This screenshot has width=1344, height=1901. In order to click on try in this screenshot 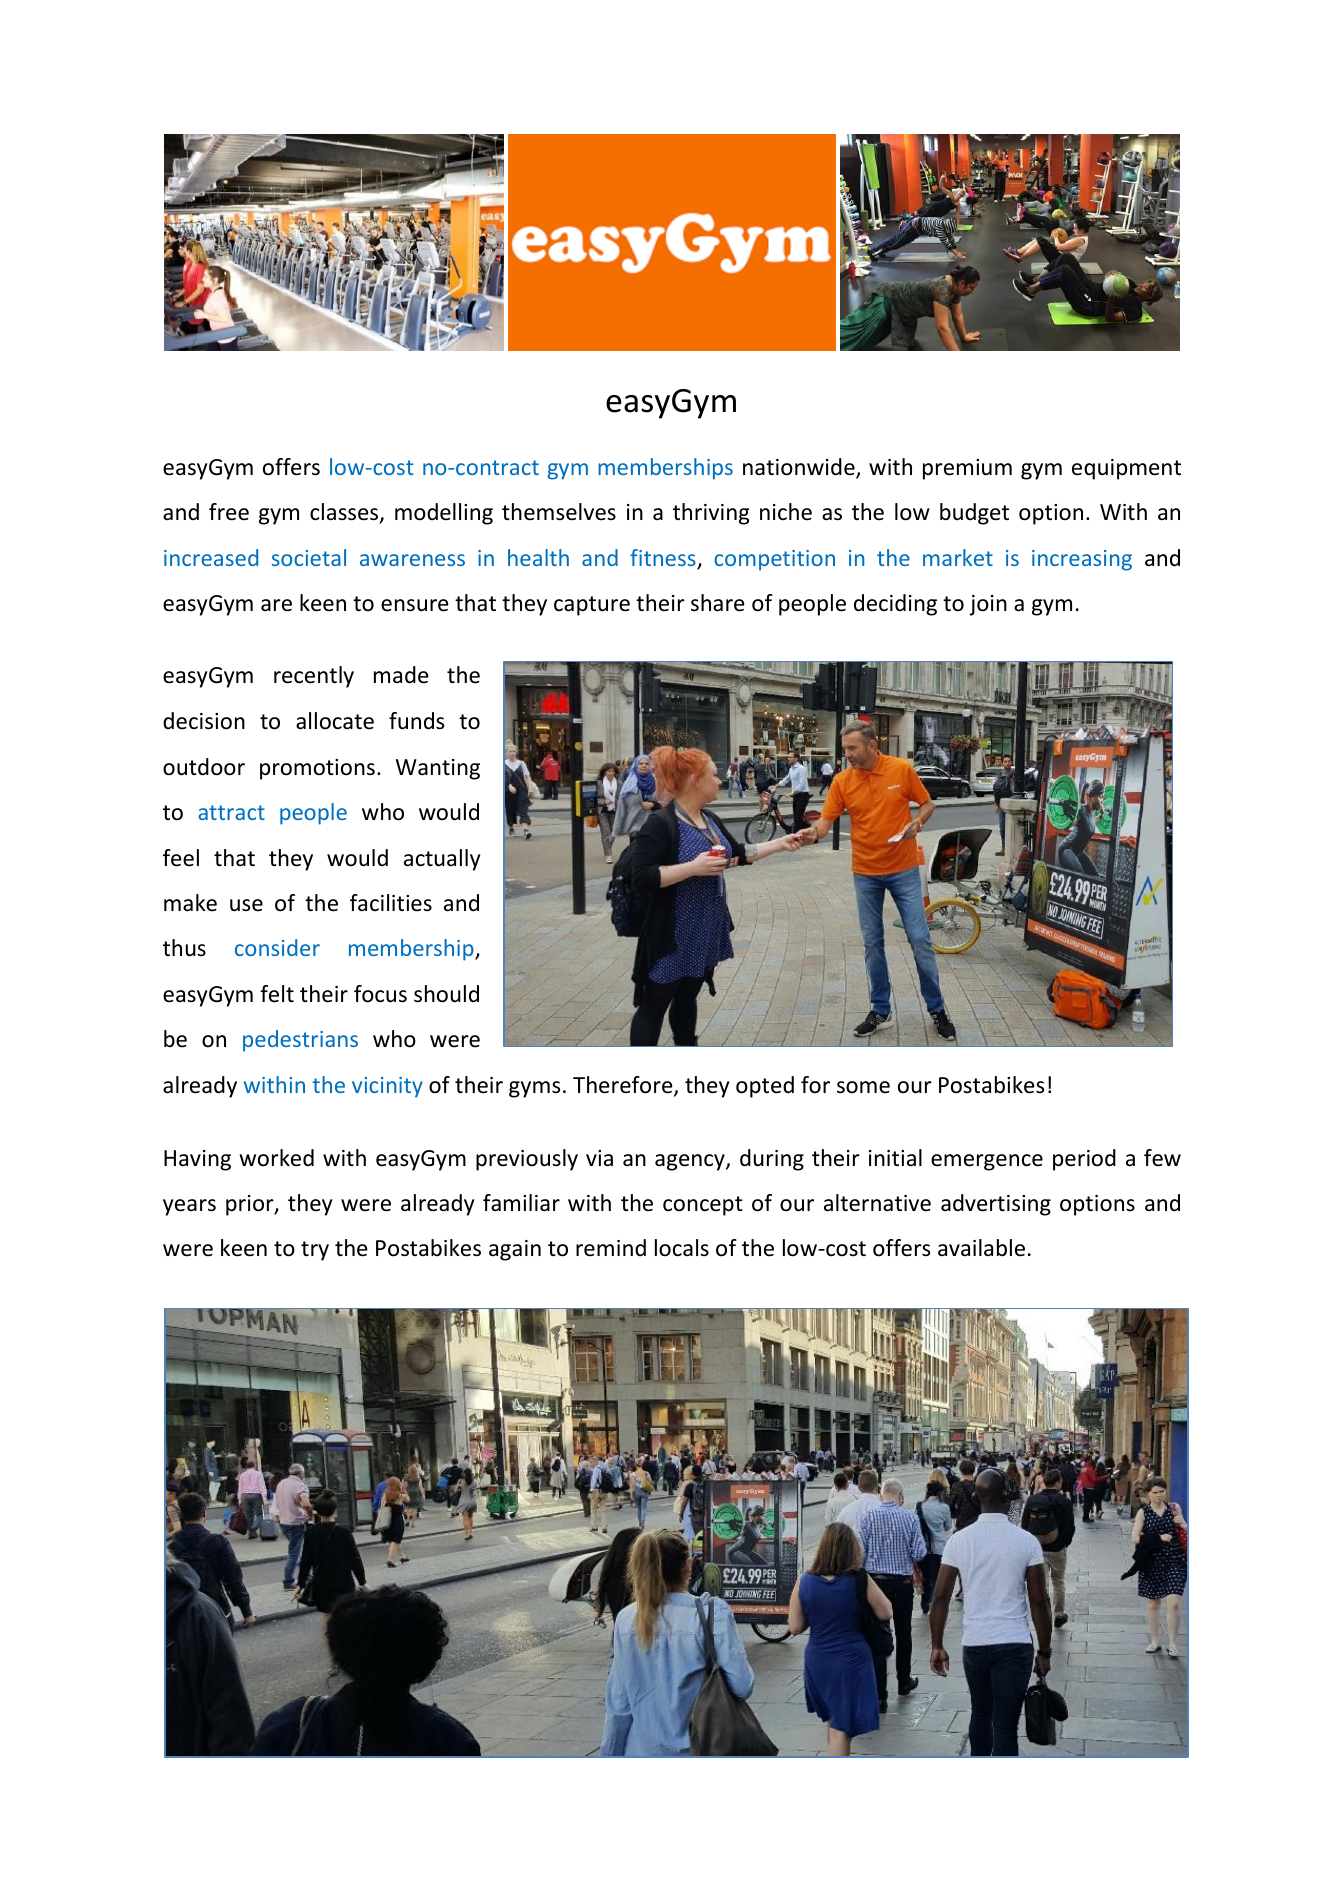, I will do `click(315, 1251)`.
